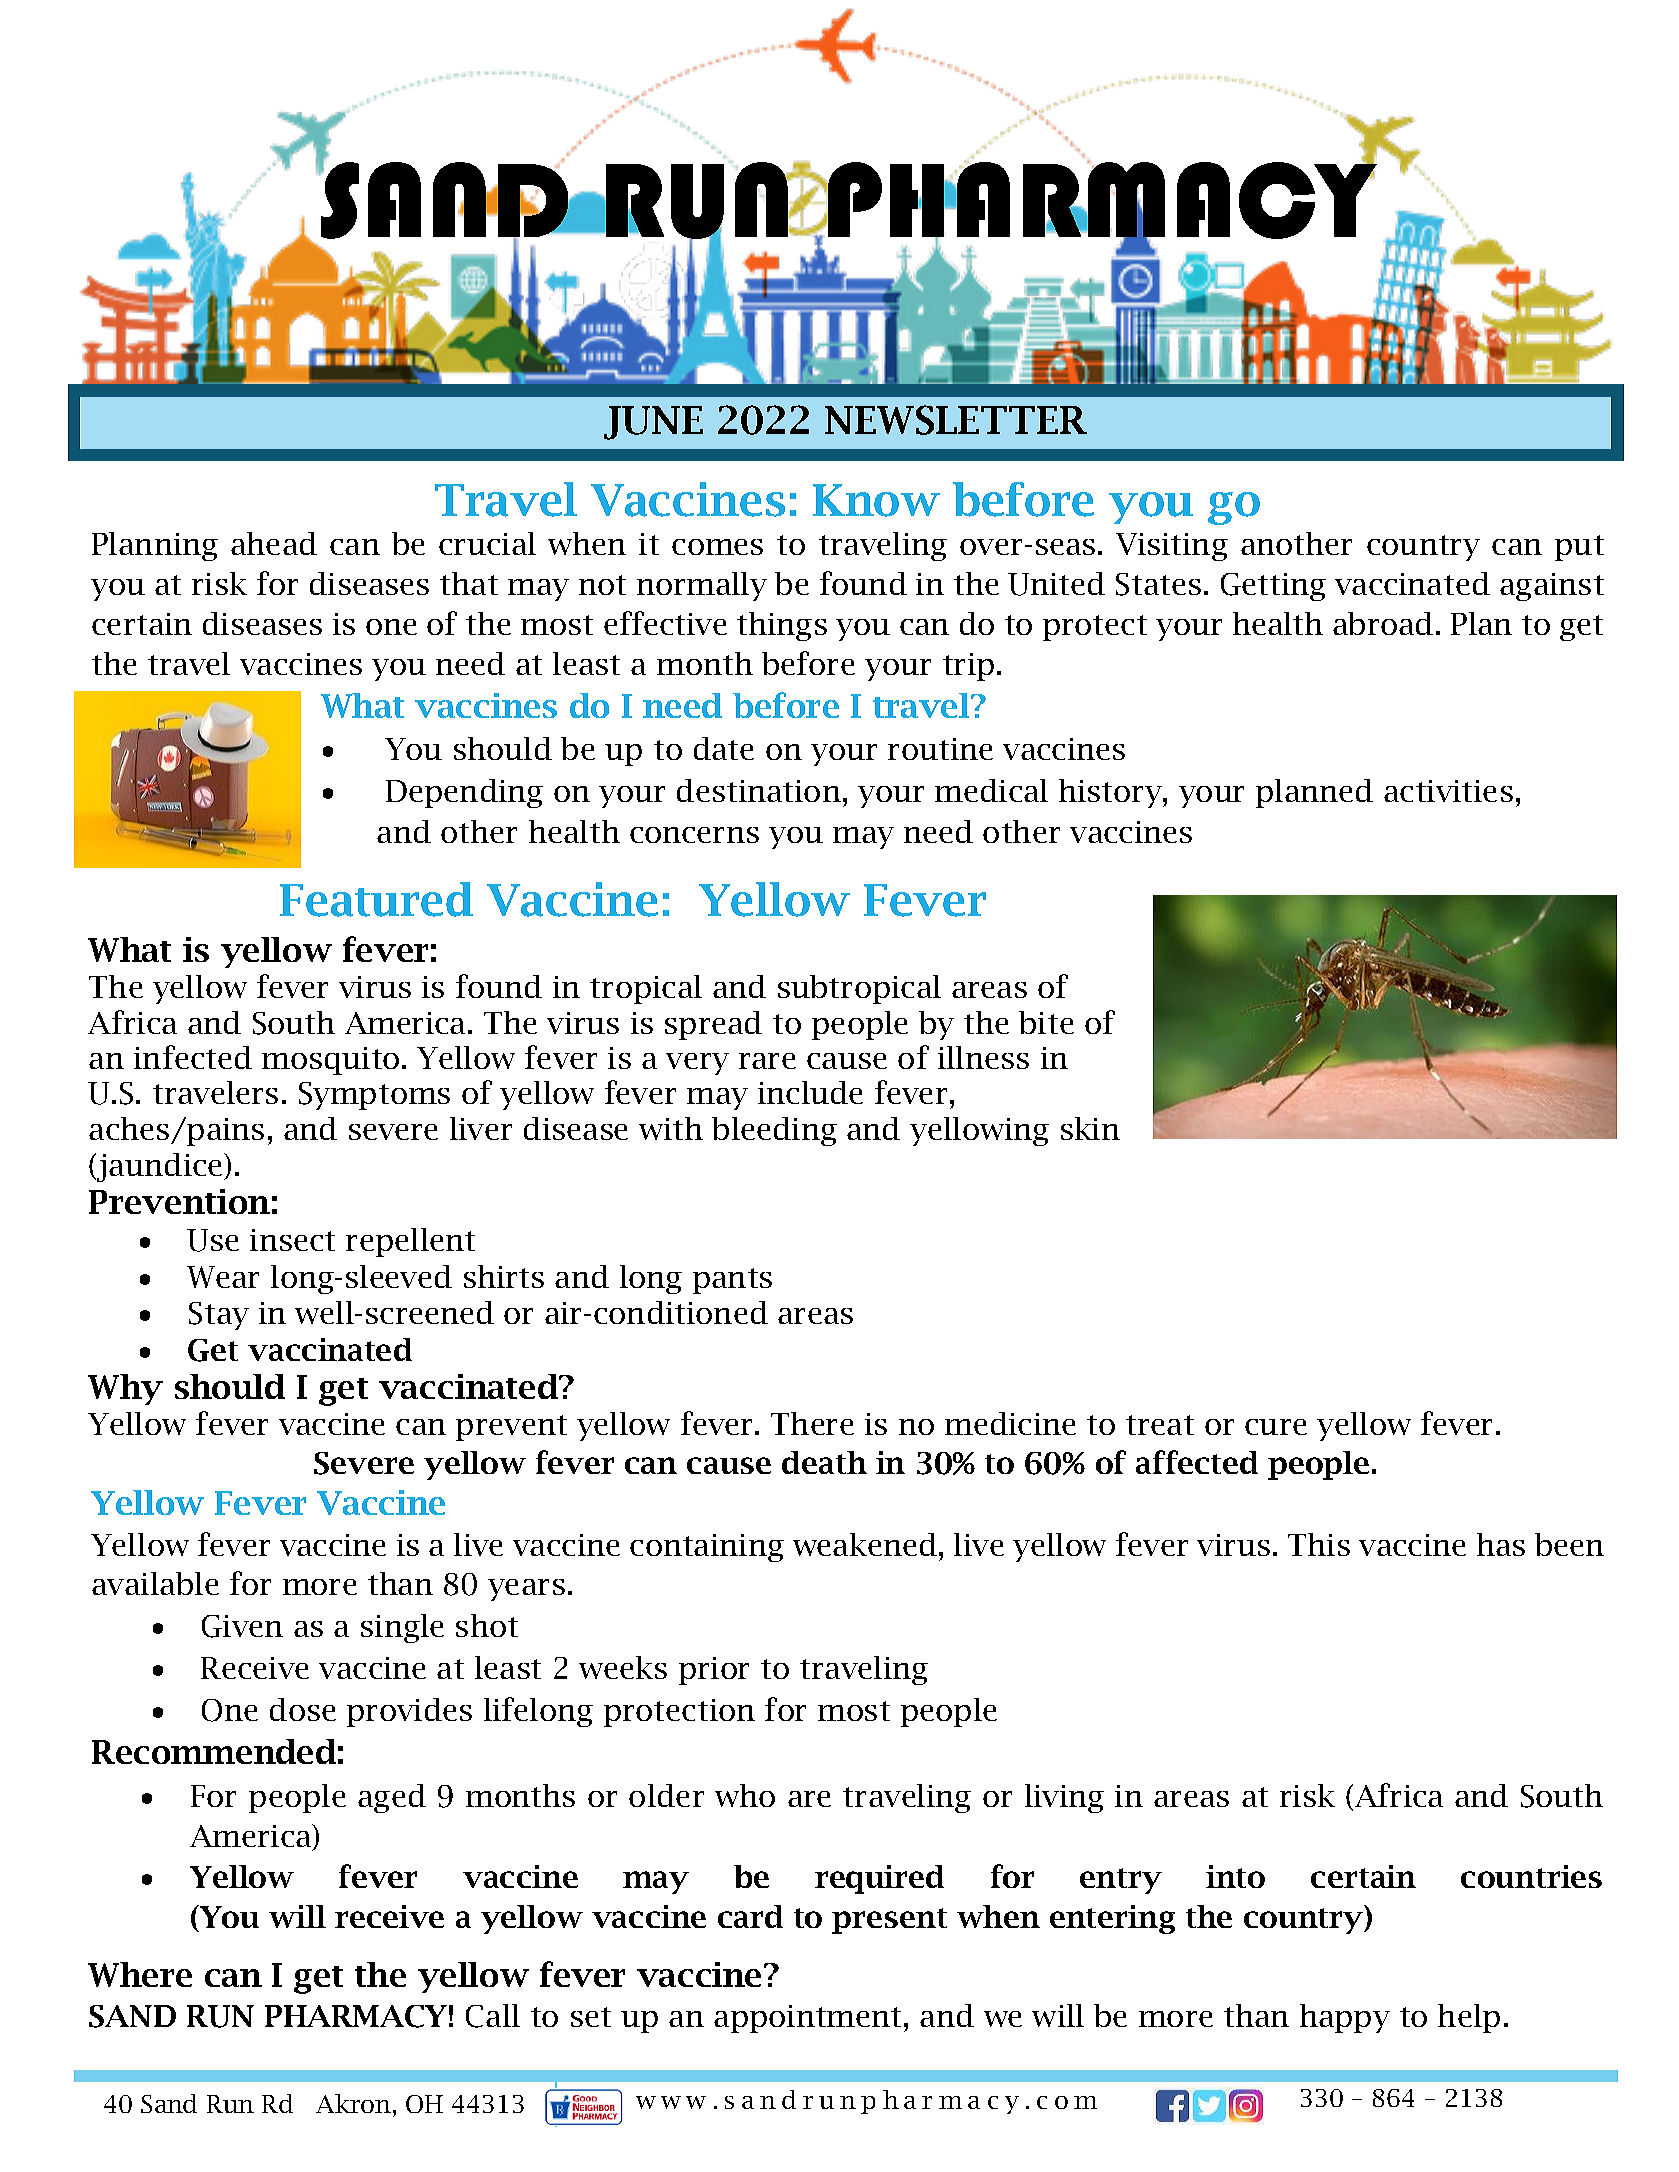 This image has width=1679, height=2172. Describe the element at coordinates (330, 1061) in the image. I see `mosquito` at that location.
